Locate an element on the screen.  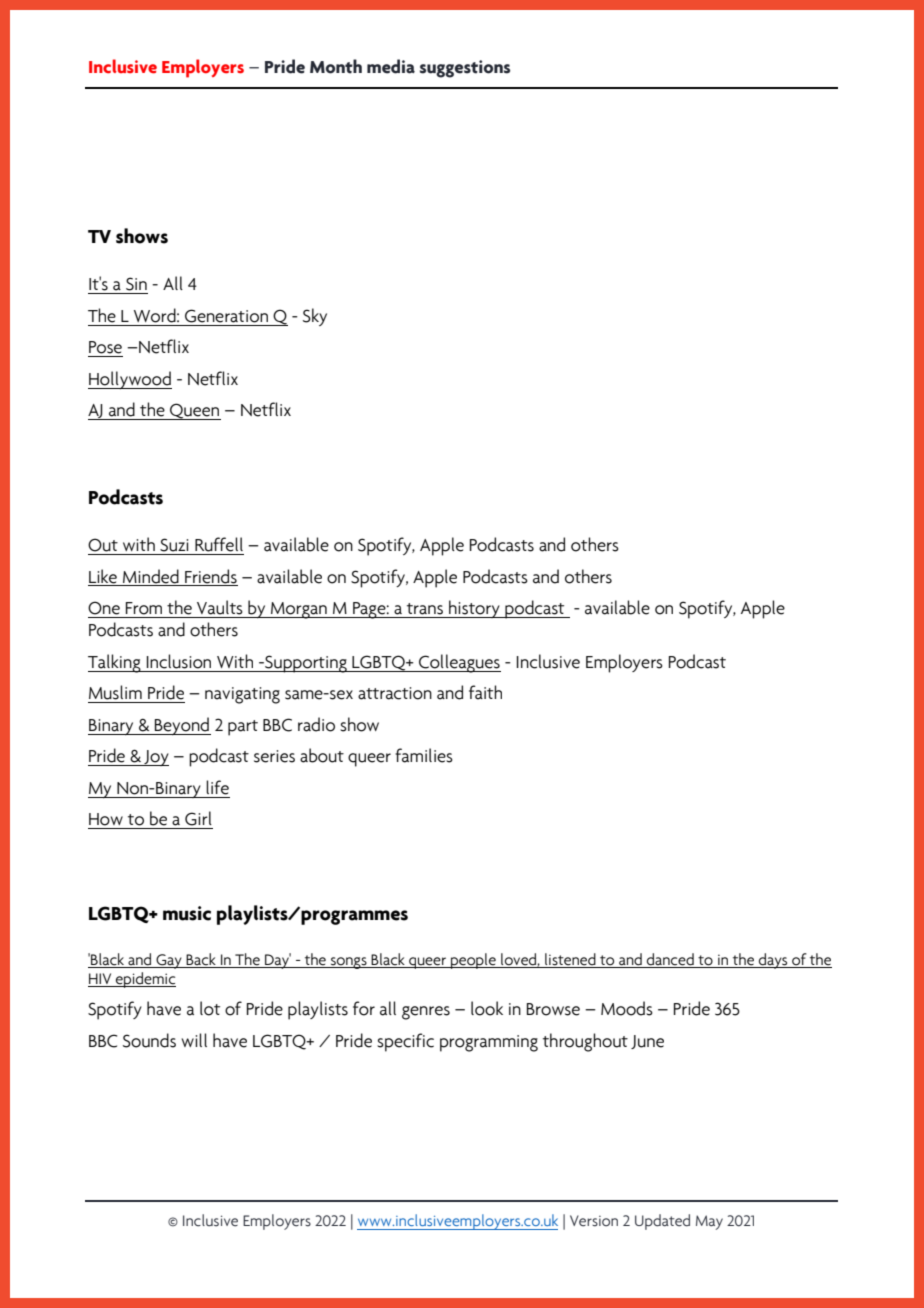
danced is located at coordinates (670, 959).
